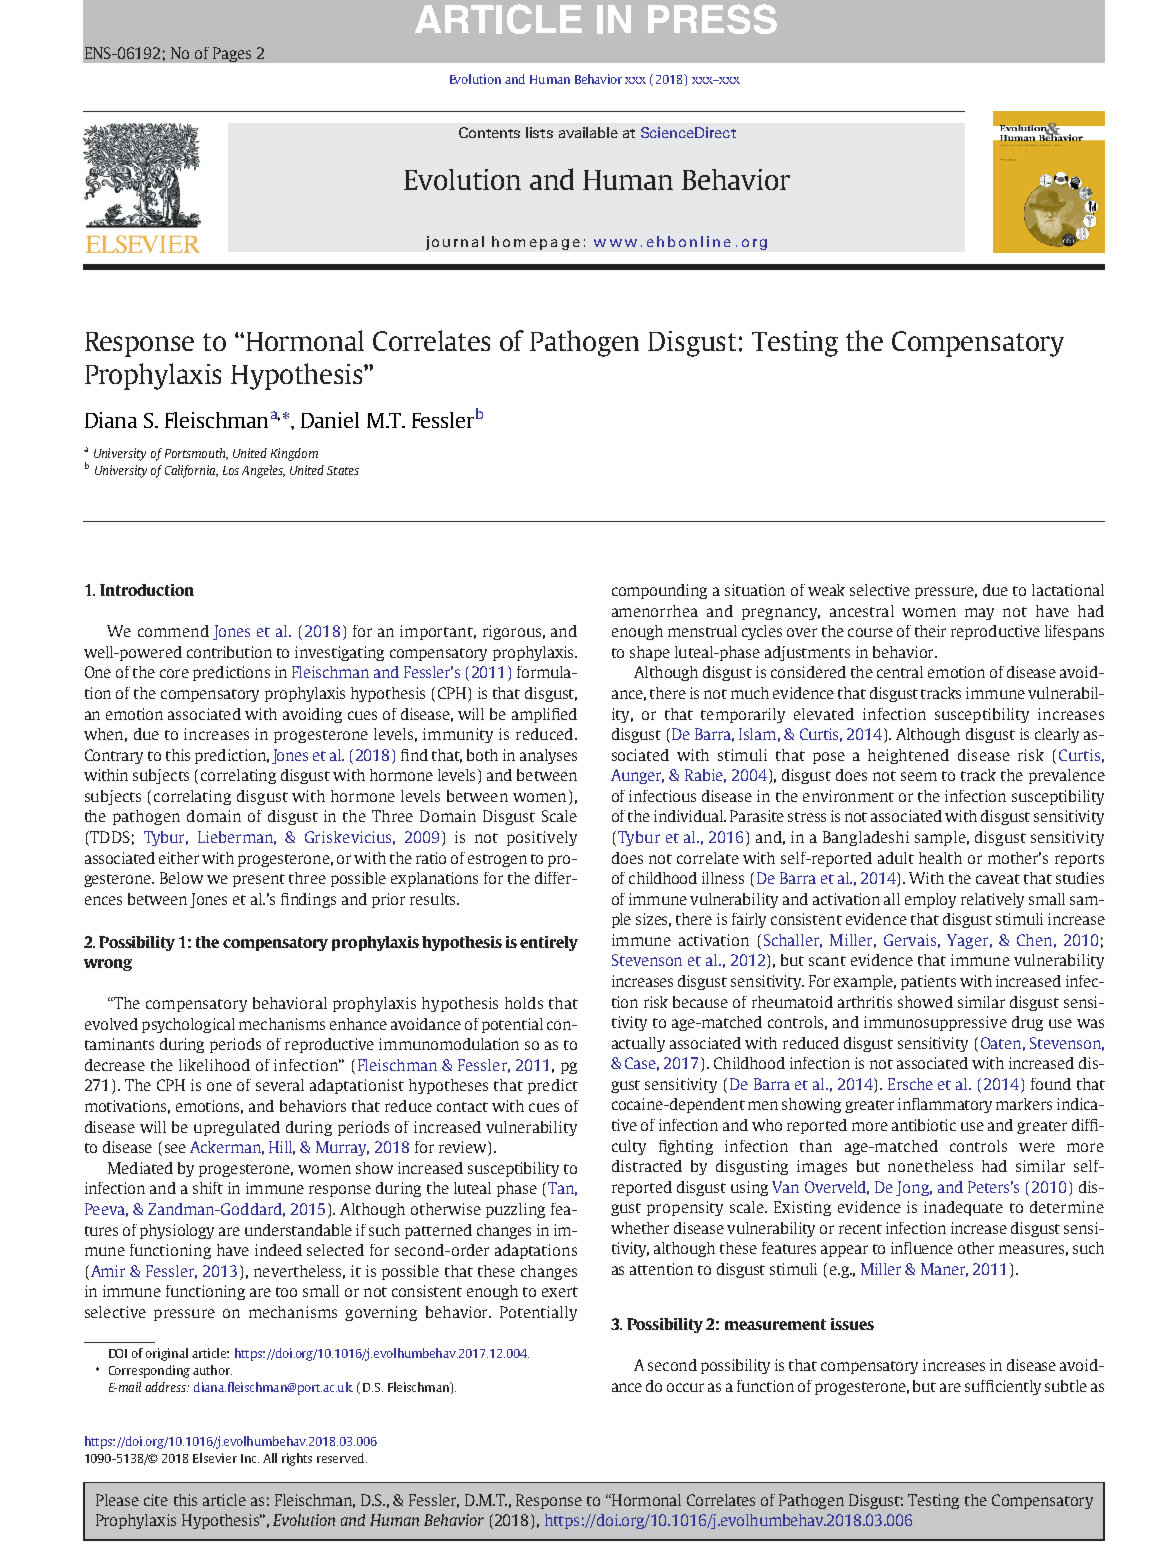  What do you see at coordinates (114, 756) in the image?
I see `Contrary` at bounding box center [114, 756].
